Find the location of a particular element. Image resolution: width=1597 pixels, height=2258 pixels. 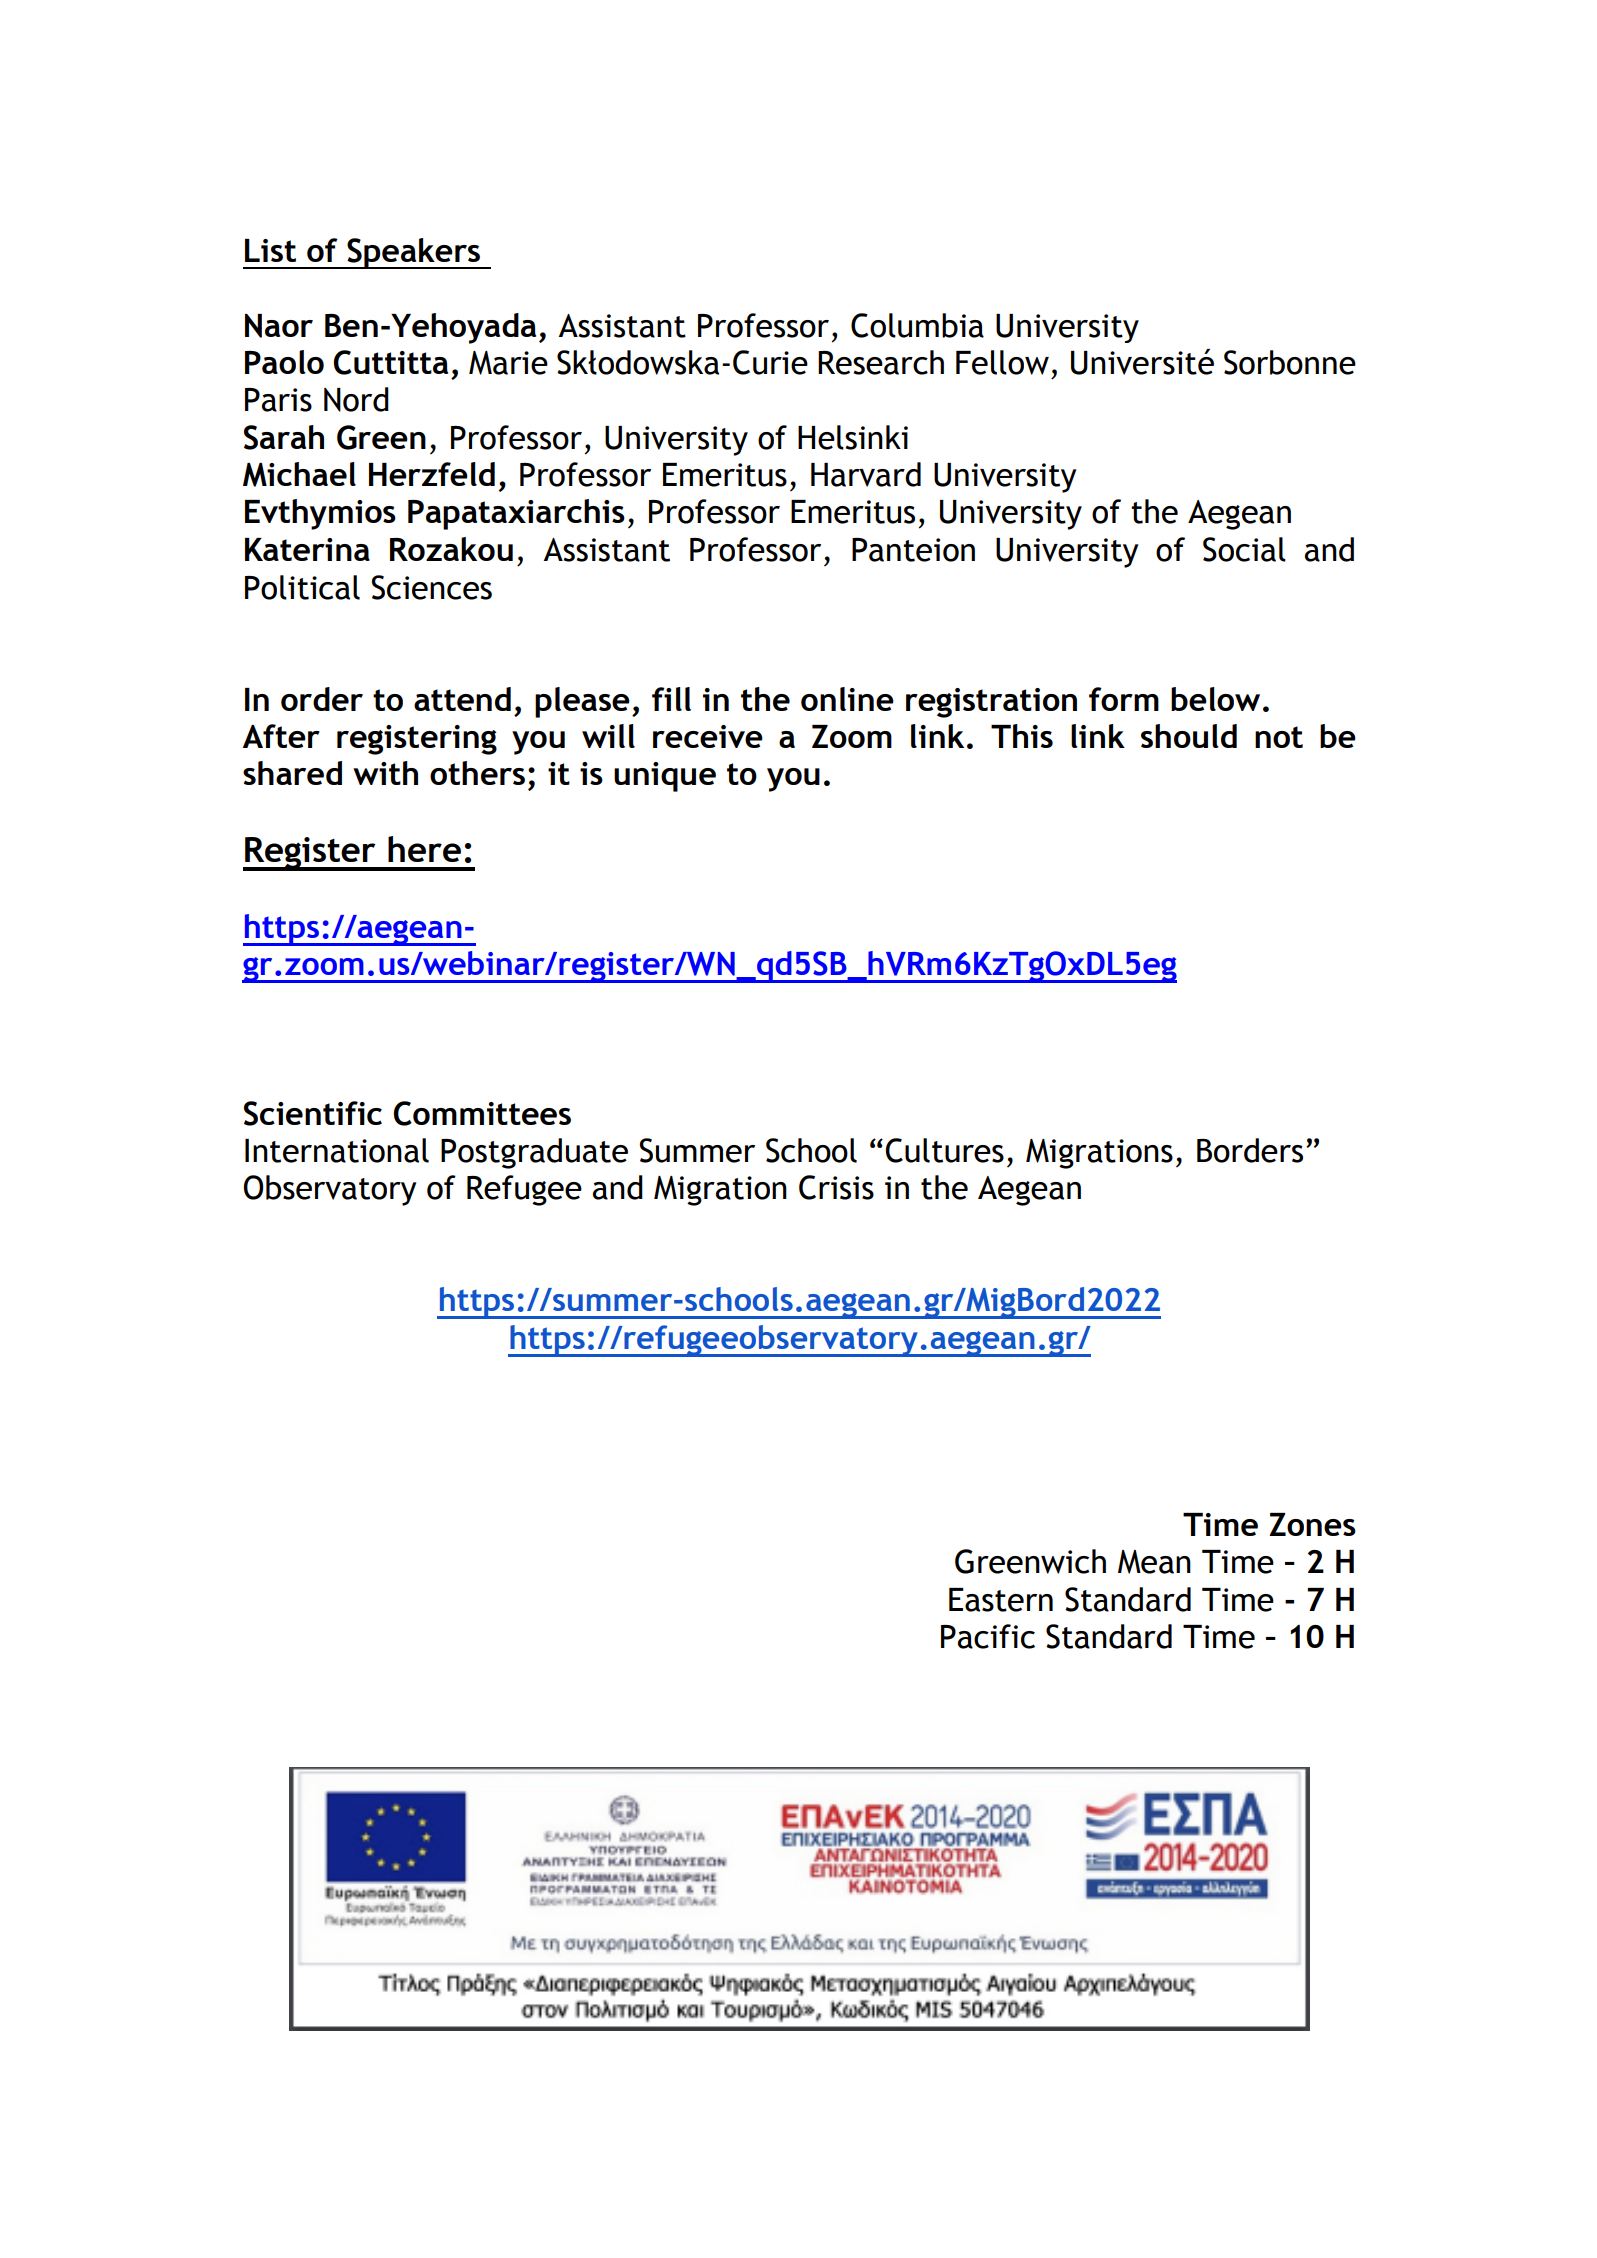

should is located at coordinates (1189, 736).
